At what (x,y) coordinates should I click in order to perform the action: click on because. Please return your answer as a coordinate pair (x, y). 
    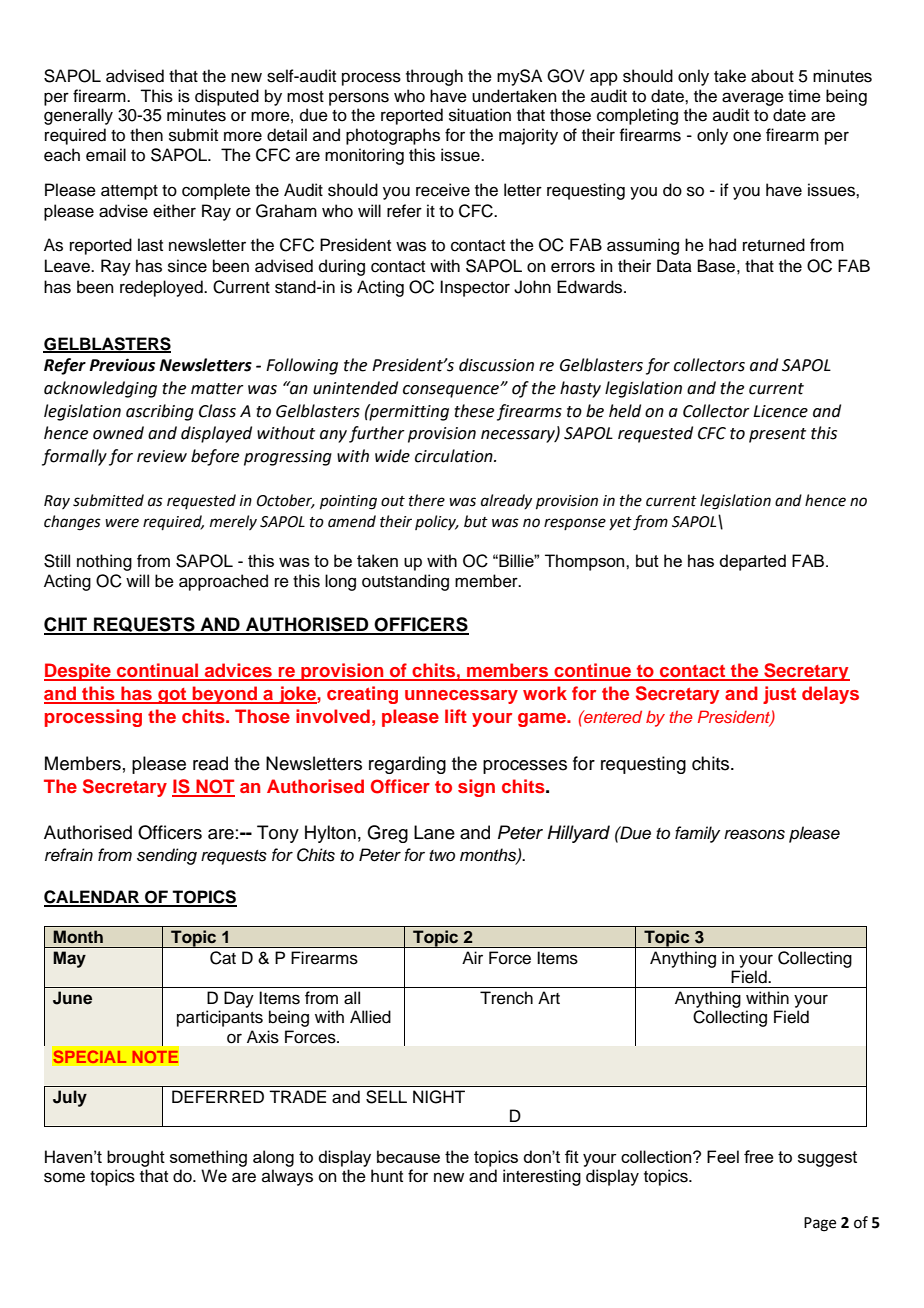
    Looking at the image, I should click on (408, 1156).
